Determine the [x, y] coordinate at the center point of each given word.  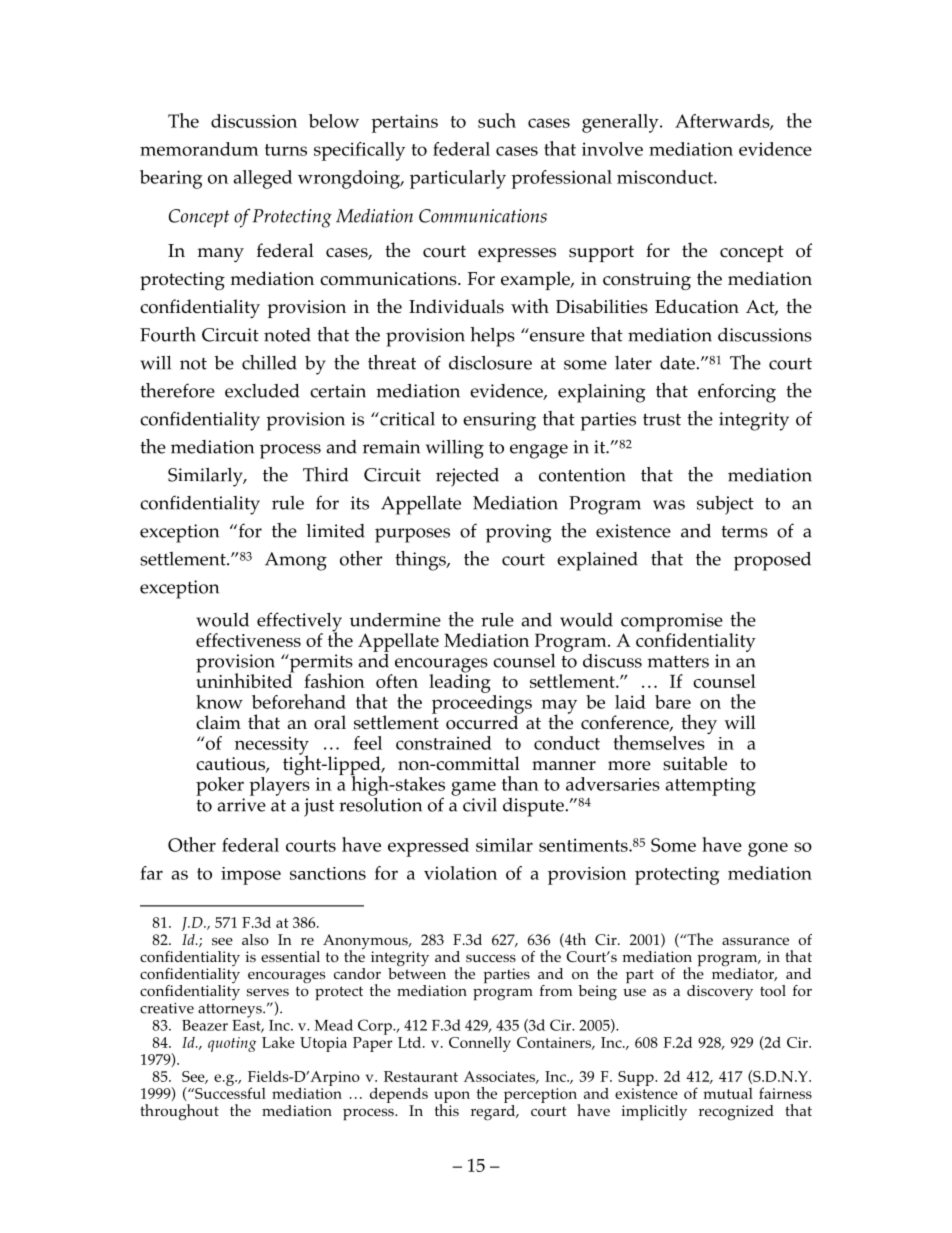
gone [768, 849]
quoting [232, 1044]
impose [251, 876]
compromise [672, 623]
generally [621, 123]
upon [452, 1098]
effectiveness [248, 640]
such [497, 120]
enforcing [737, 393]
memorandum [199, 149]
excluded [262, 391]
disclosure [490, 362]
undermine [395, 620]
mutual [728, 1093]
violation [460, 873]
